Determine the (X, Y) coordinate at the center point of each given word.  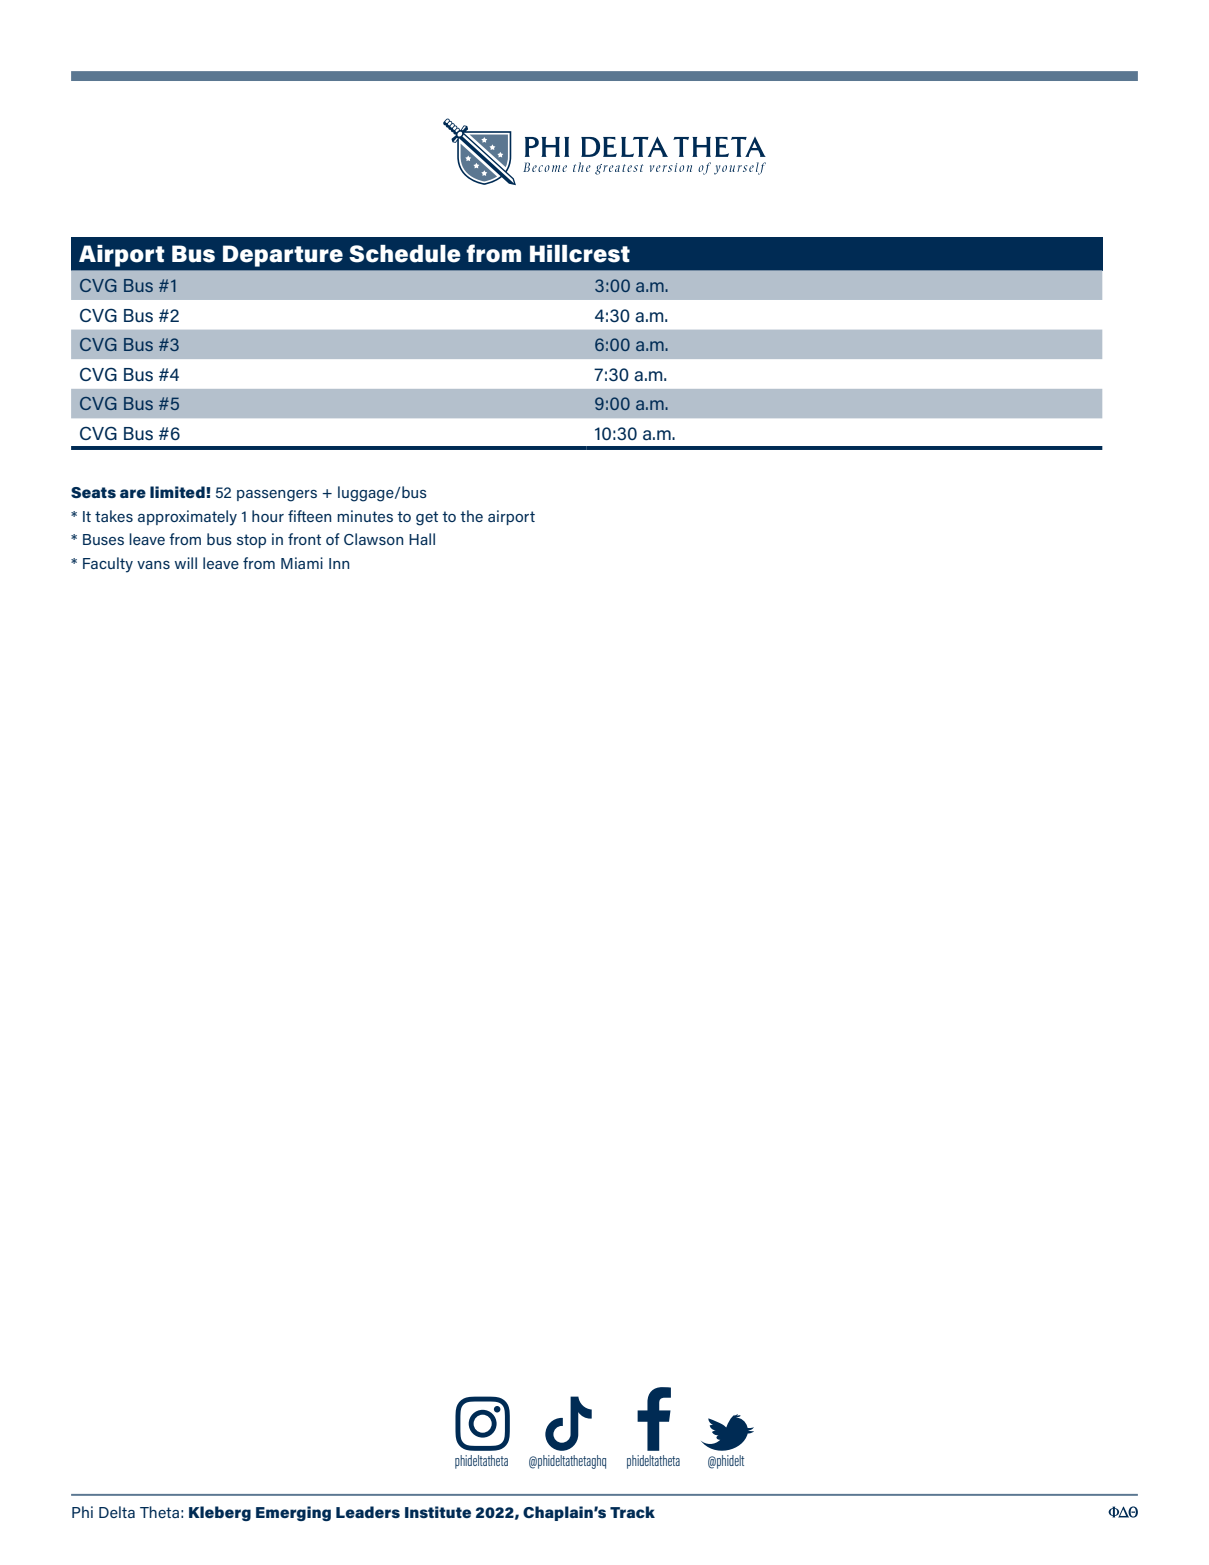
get (427, 518)
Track (632, 1512)
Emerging (293, 1513)
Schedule (405, 254)
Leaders (368, 1512)
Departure (283, 256)
